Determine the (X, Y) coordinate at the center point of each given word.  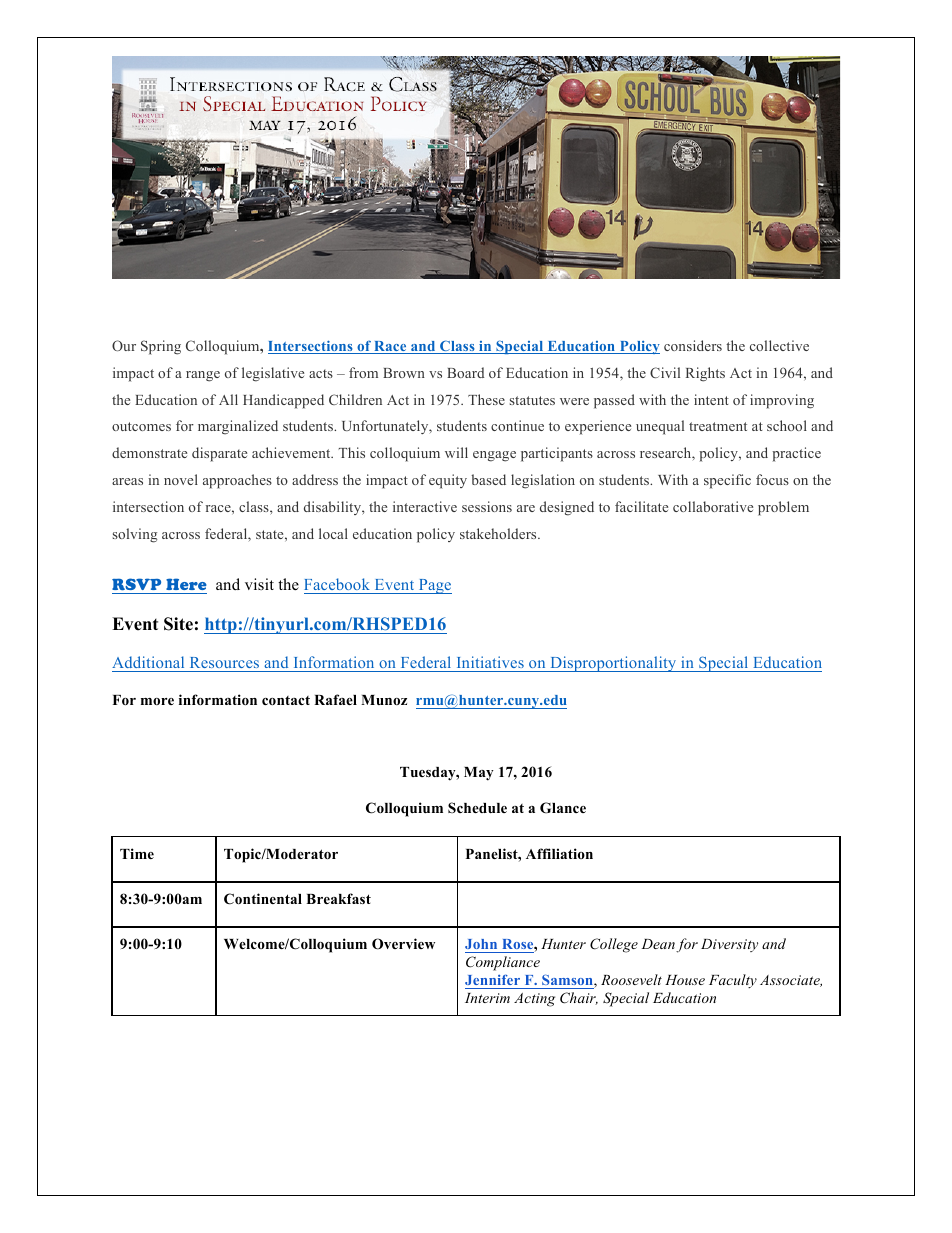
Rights (705, 374)
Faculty (733, 981)
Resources (224, 662)
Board (465, 372)
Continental (263, 899)
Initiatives (490, 662)
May (479, 774)
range (203, 376)
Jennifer (492, 979)
